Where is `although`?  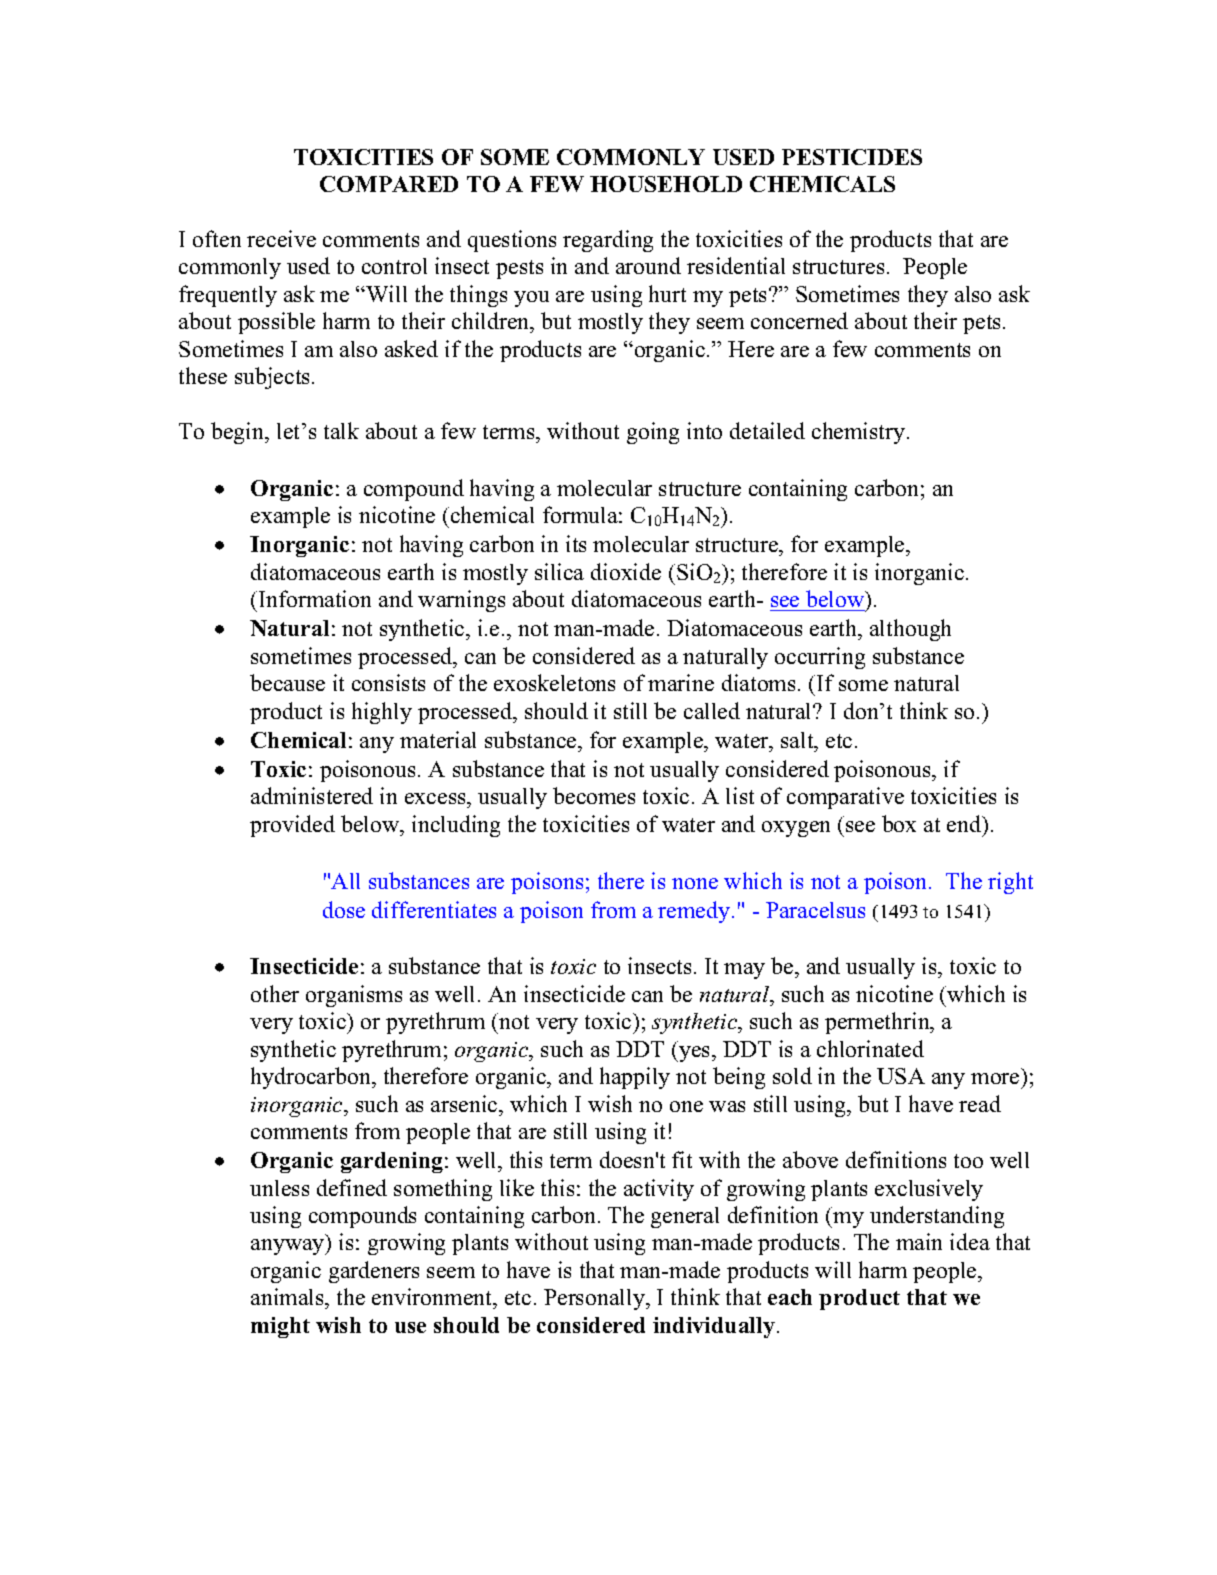 although is located at coordinates (910, 630).
